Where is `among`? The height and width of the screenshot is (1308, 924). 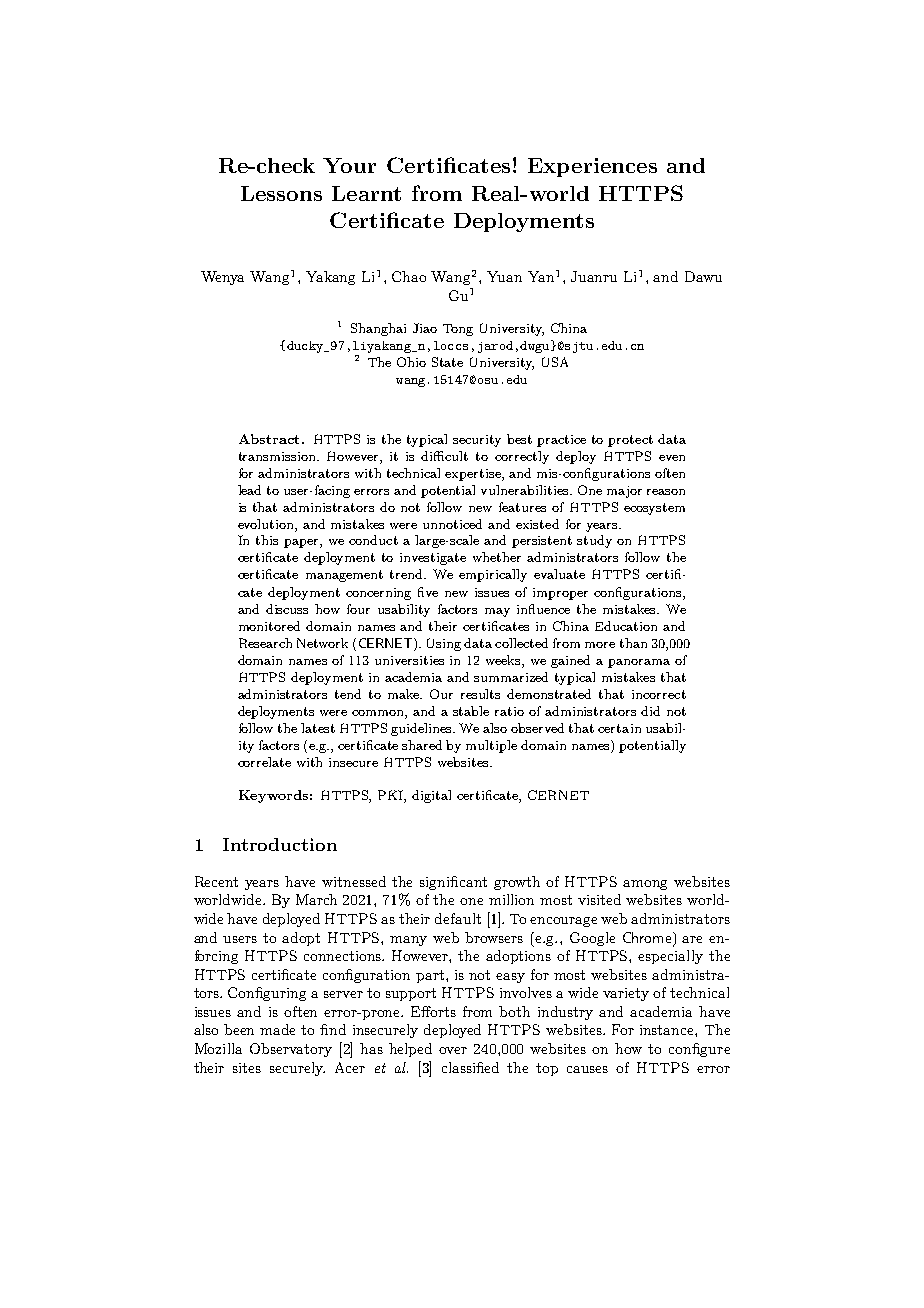
among is located at coordinates (645, 885).
